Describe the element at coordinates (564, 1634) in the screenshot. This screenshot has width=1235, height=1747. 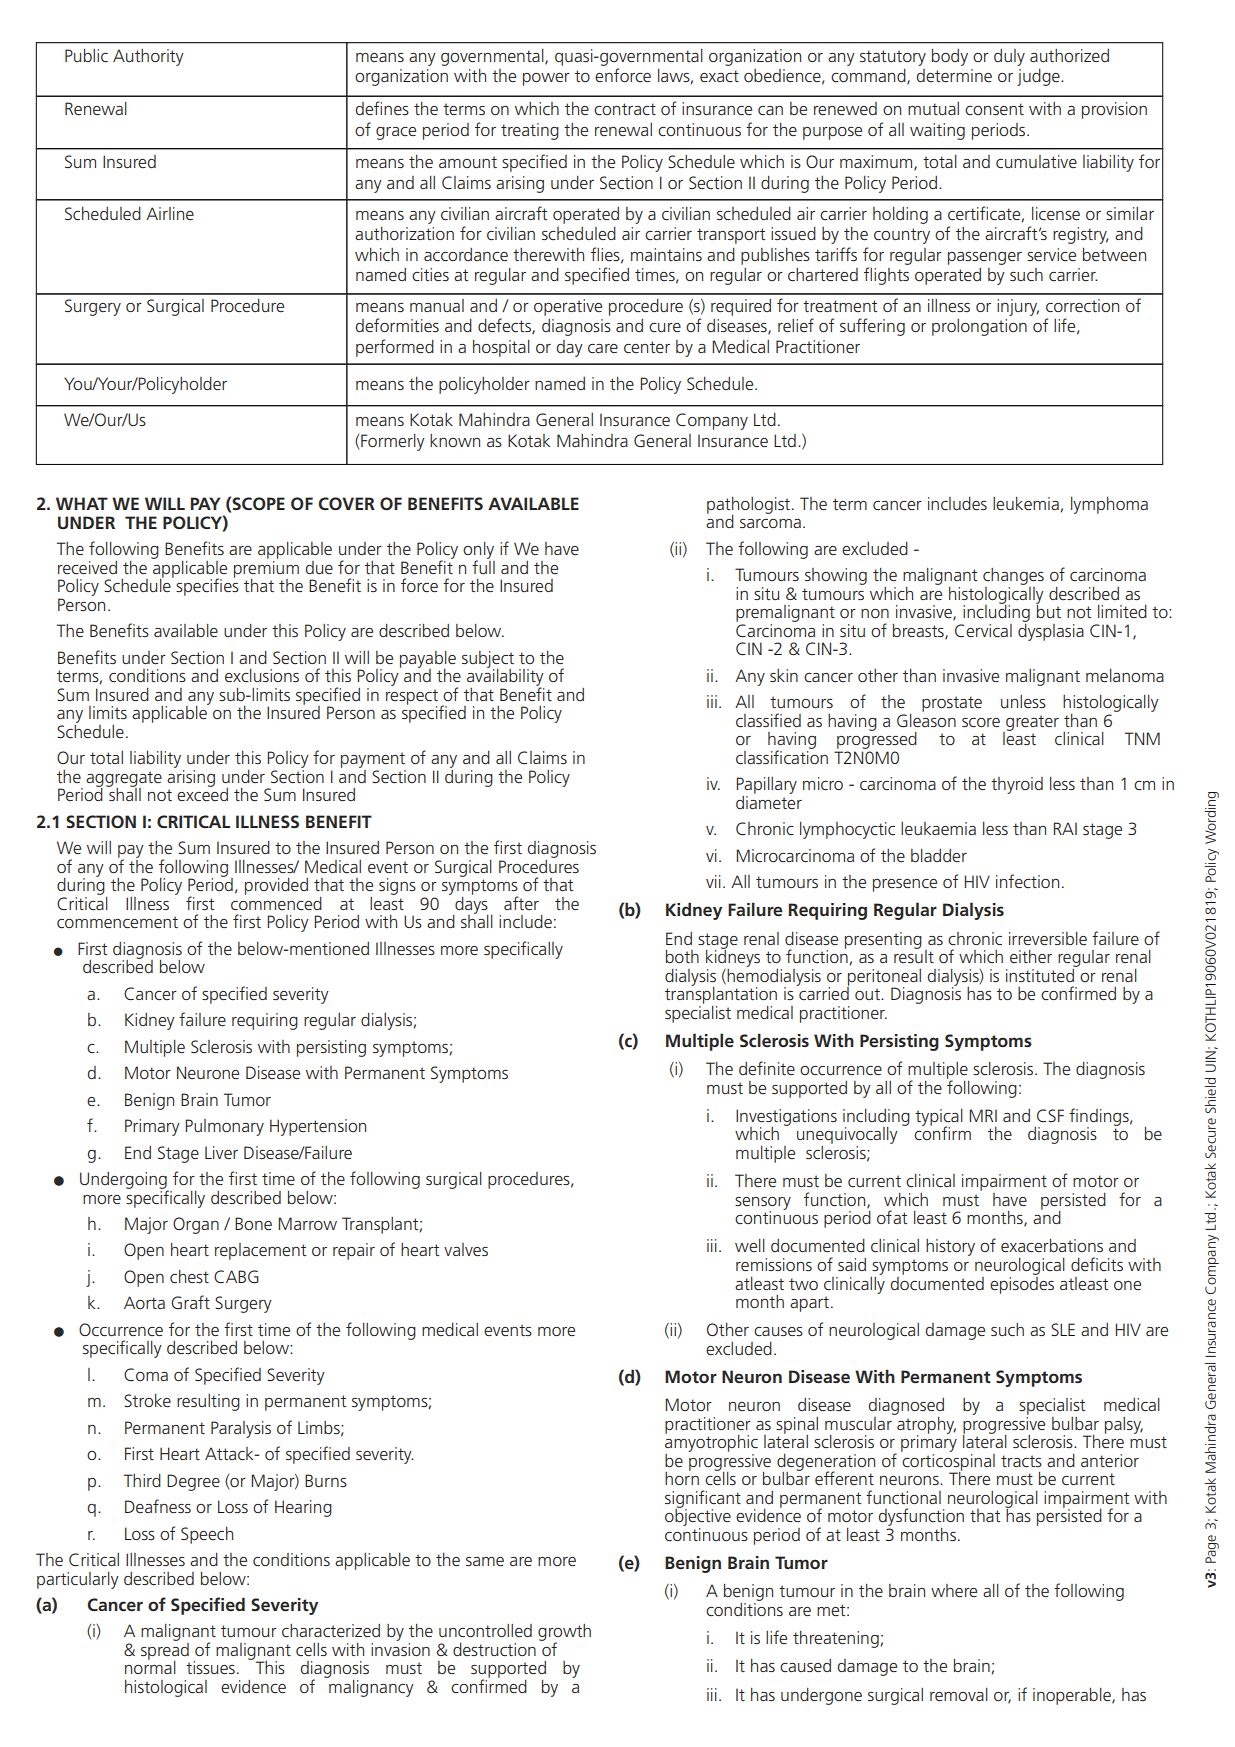
I see `growth` at that location.
